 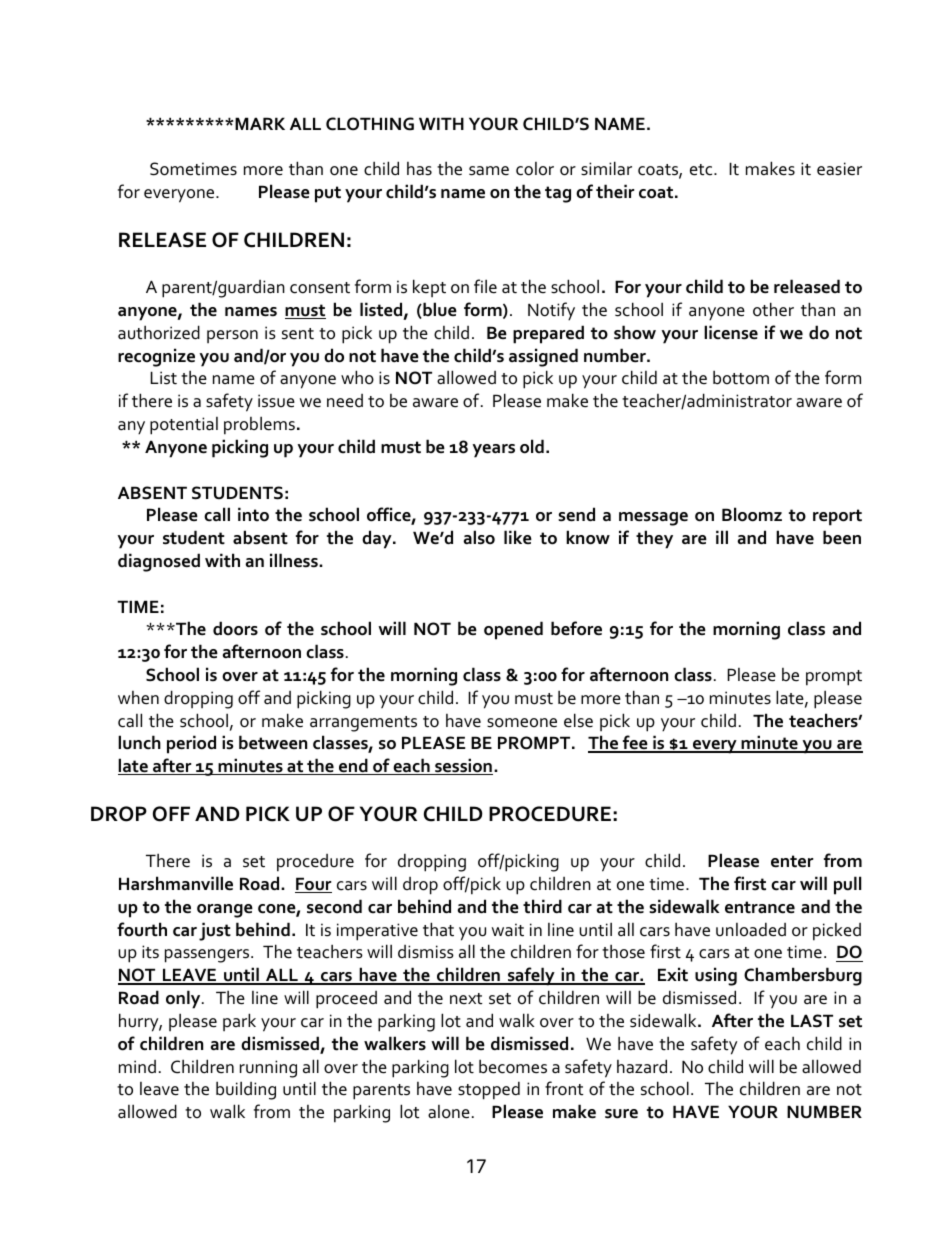 What do you see at coordinates (792, 861) in the page?
I see `enter` at bounding box center [792, 861].
